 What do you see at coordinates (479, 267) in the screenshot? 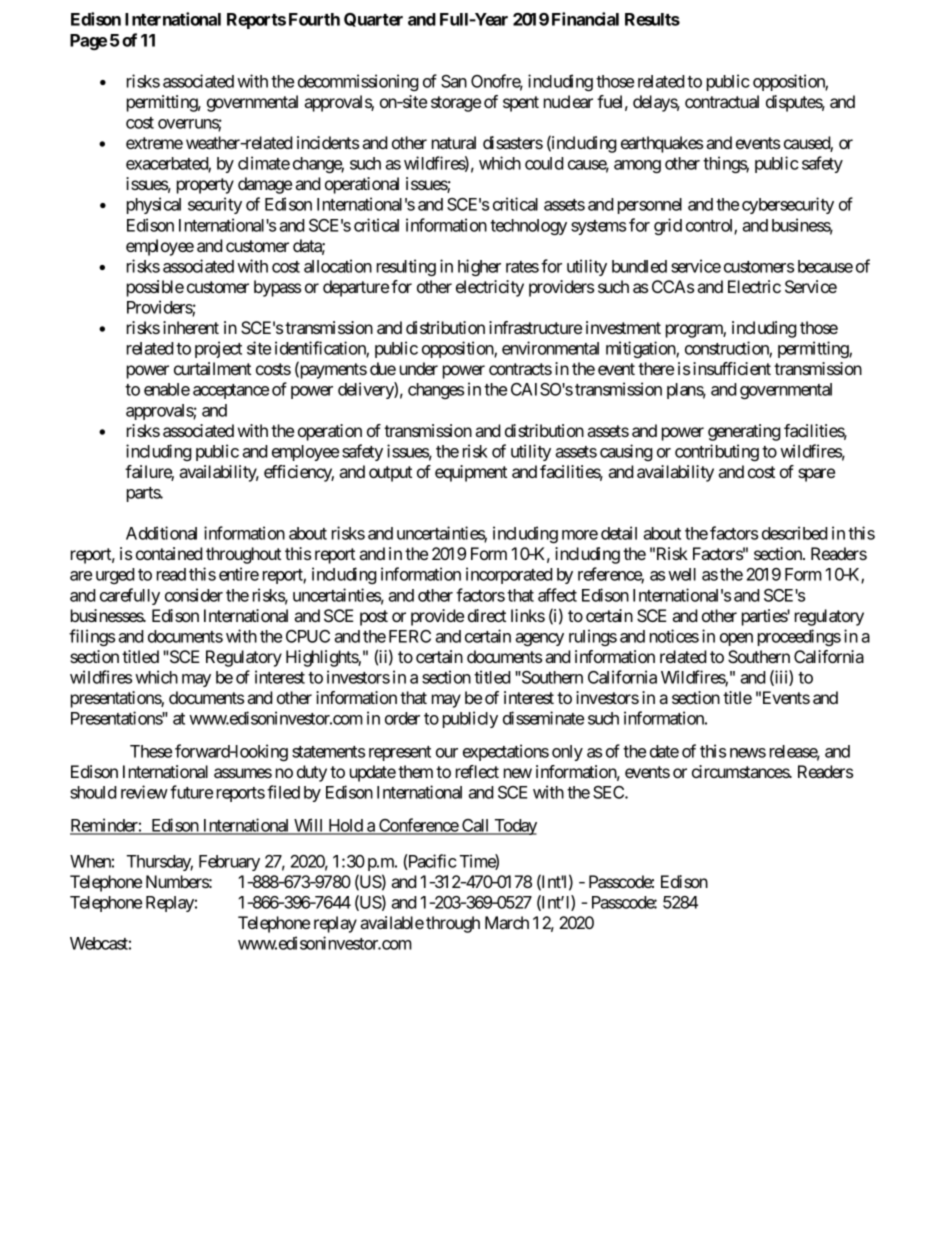
I see `higher` at bounding box center [479, 267].
